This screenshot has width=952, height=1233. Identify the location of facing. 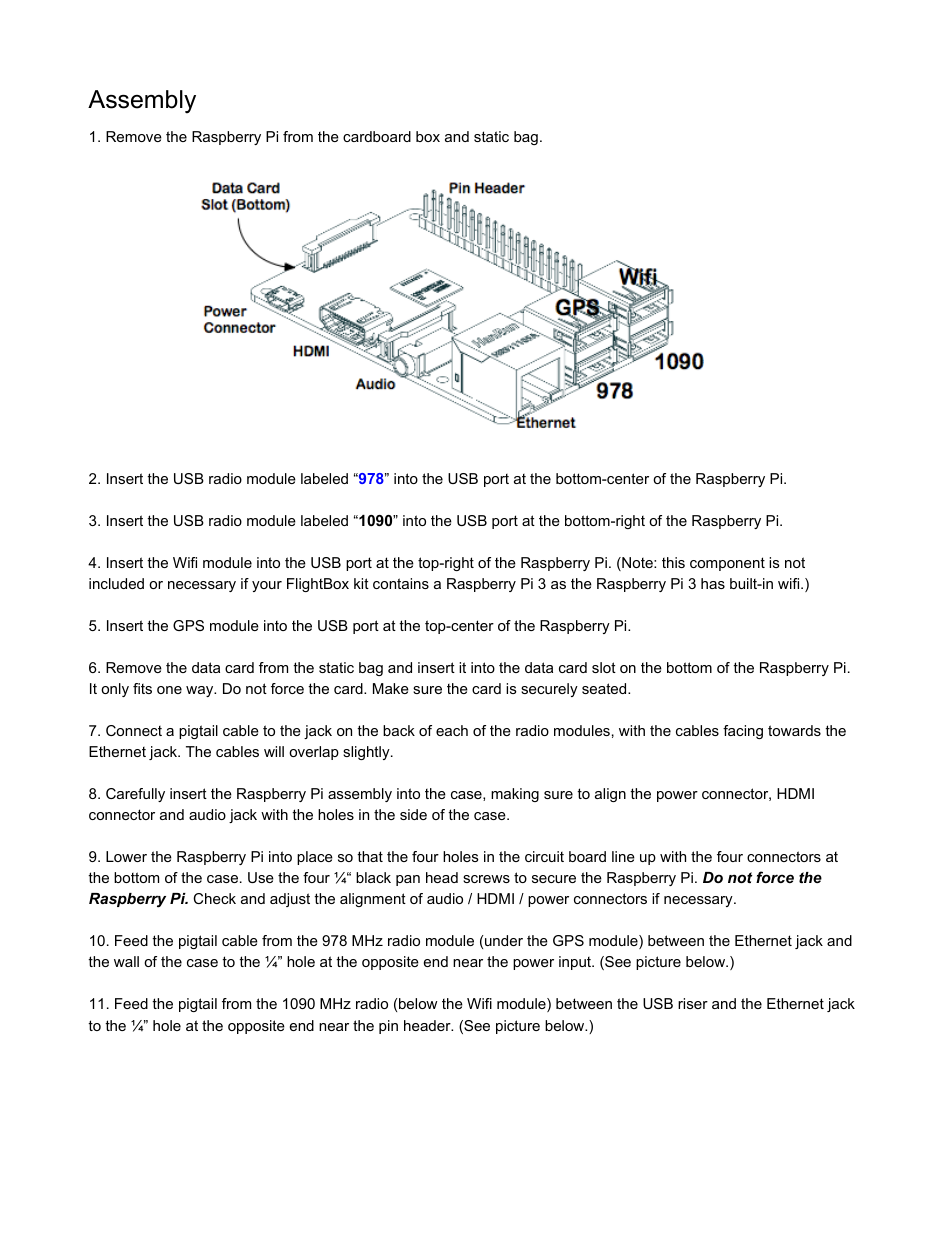
(743, 732).
